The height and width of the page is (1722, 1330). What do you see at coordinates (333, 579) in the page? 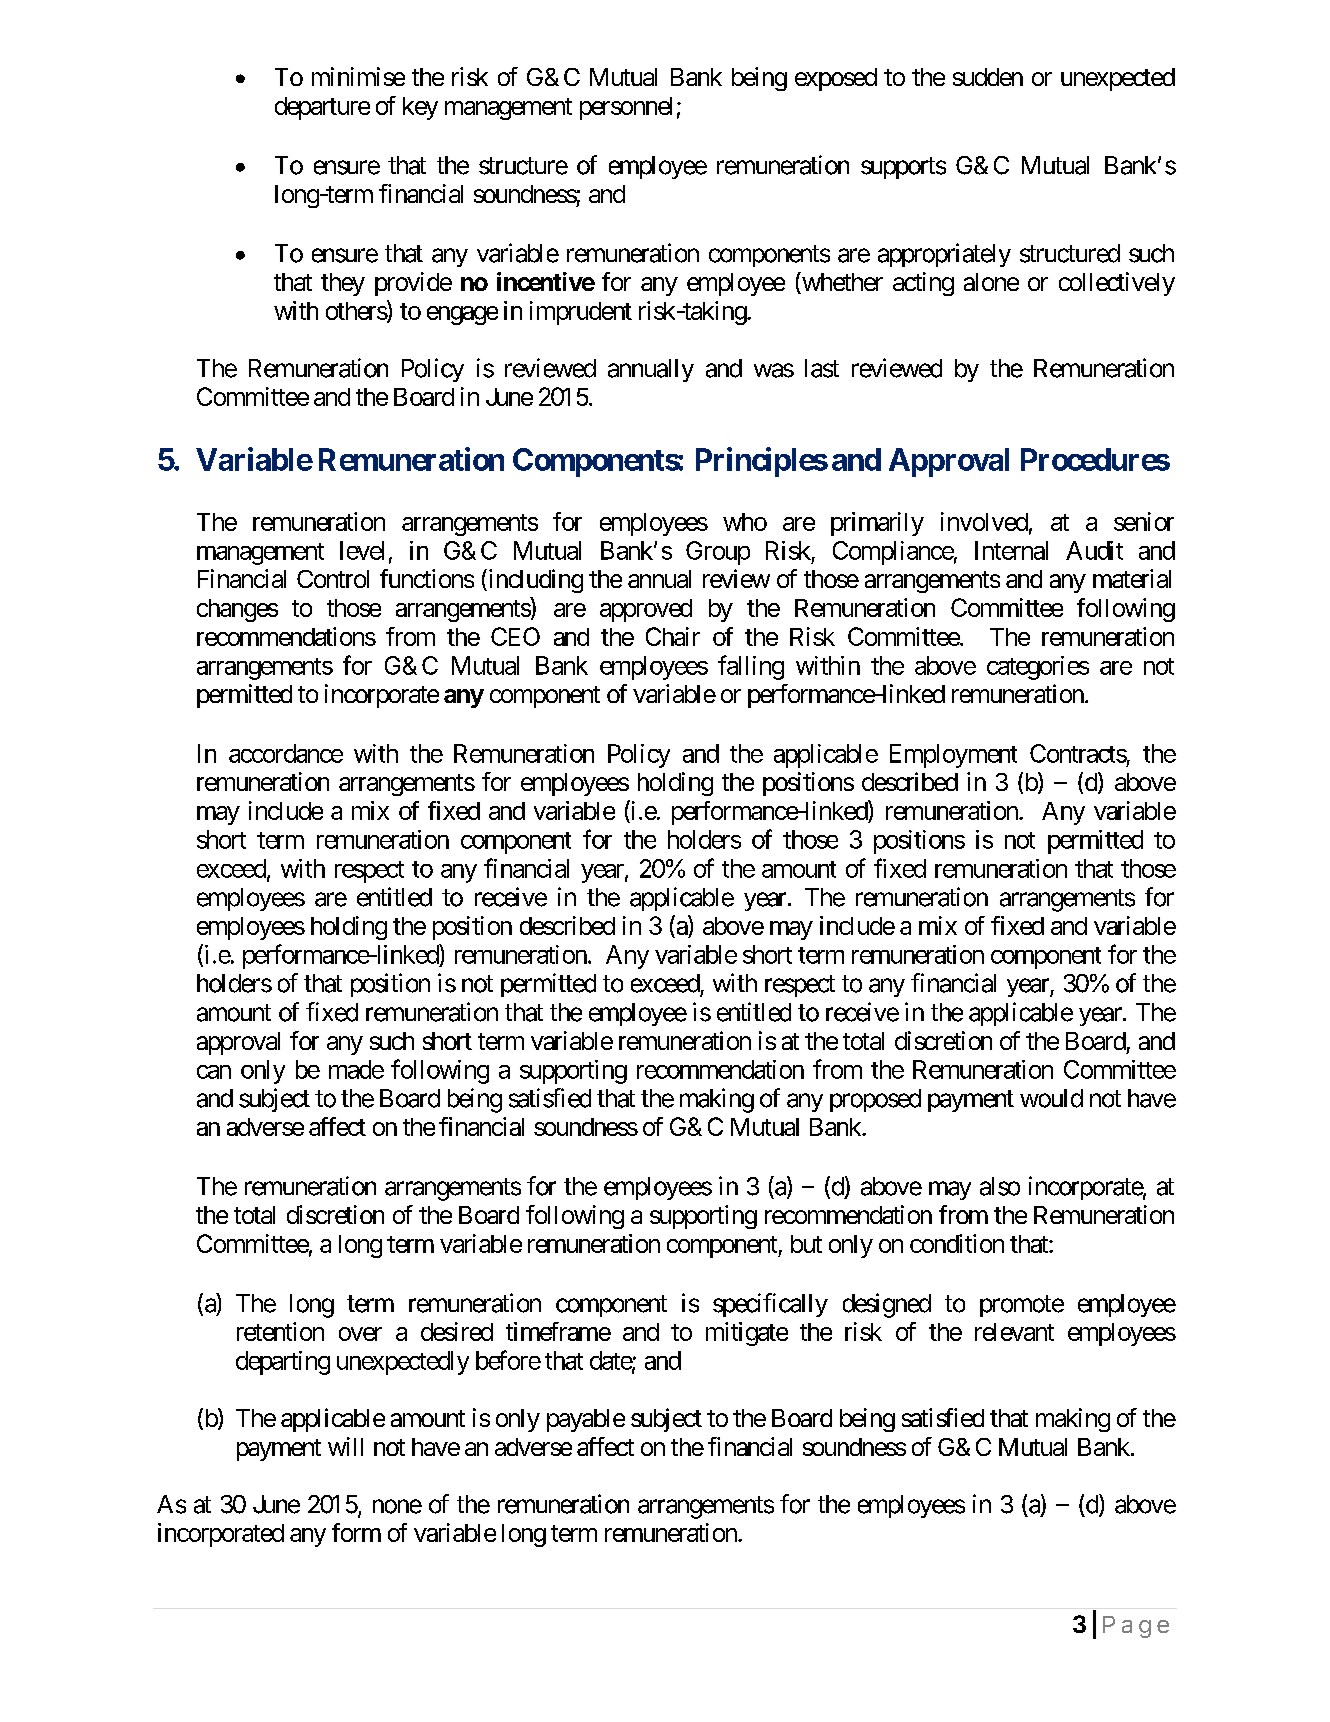
I see `Control` at bounding box center [333, 579].
